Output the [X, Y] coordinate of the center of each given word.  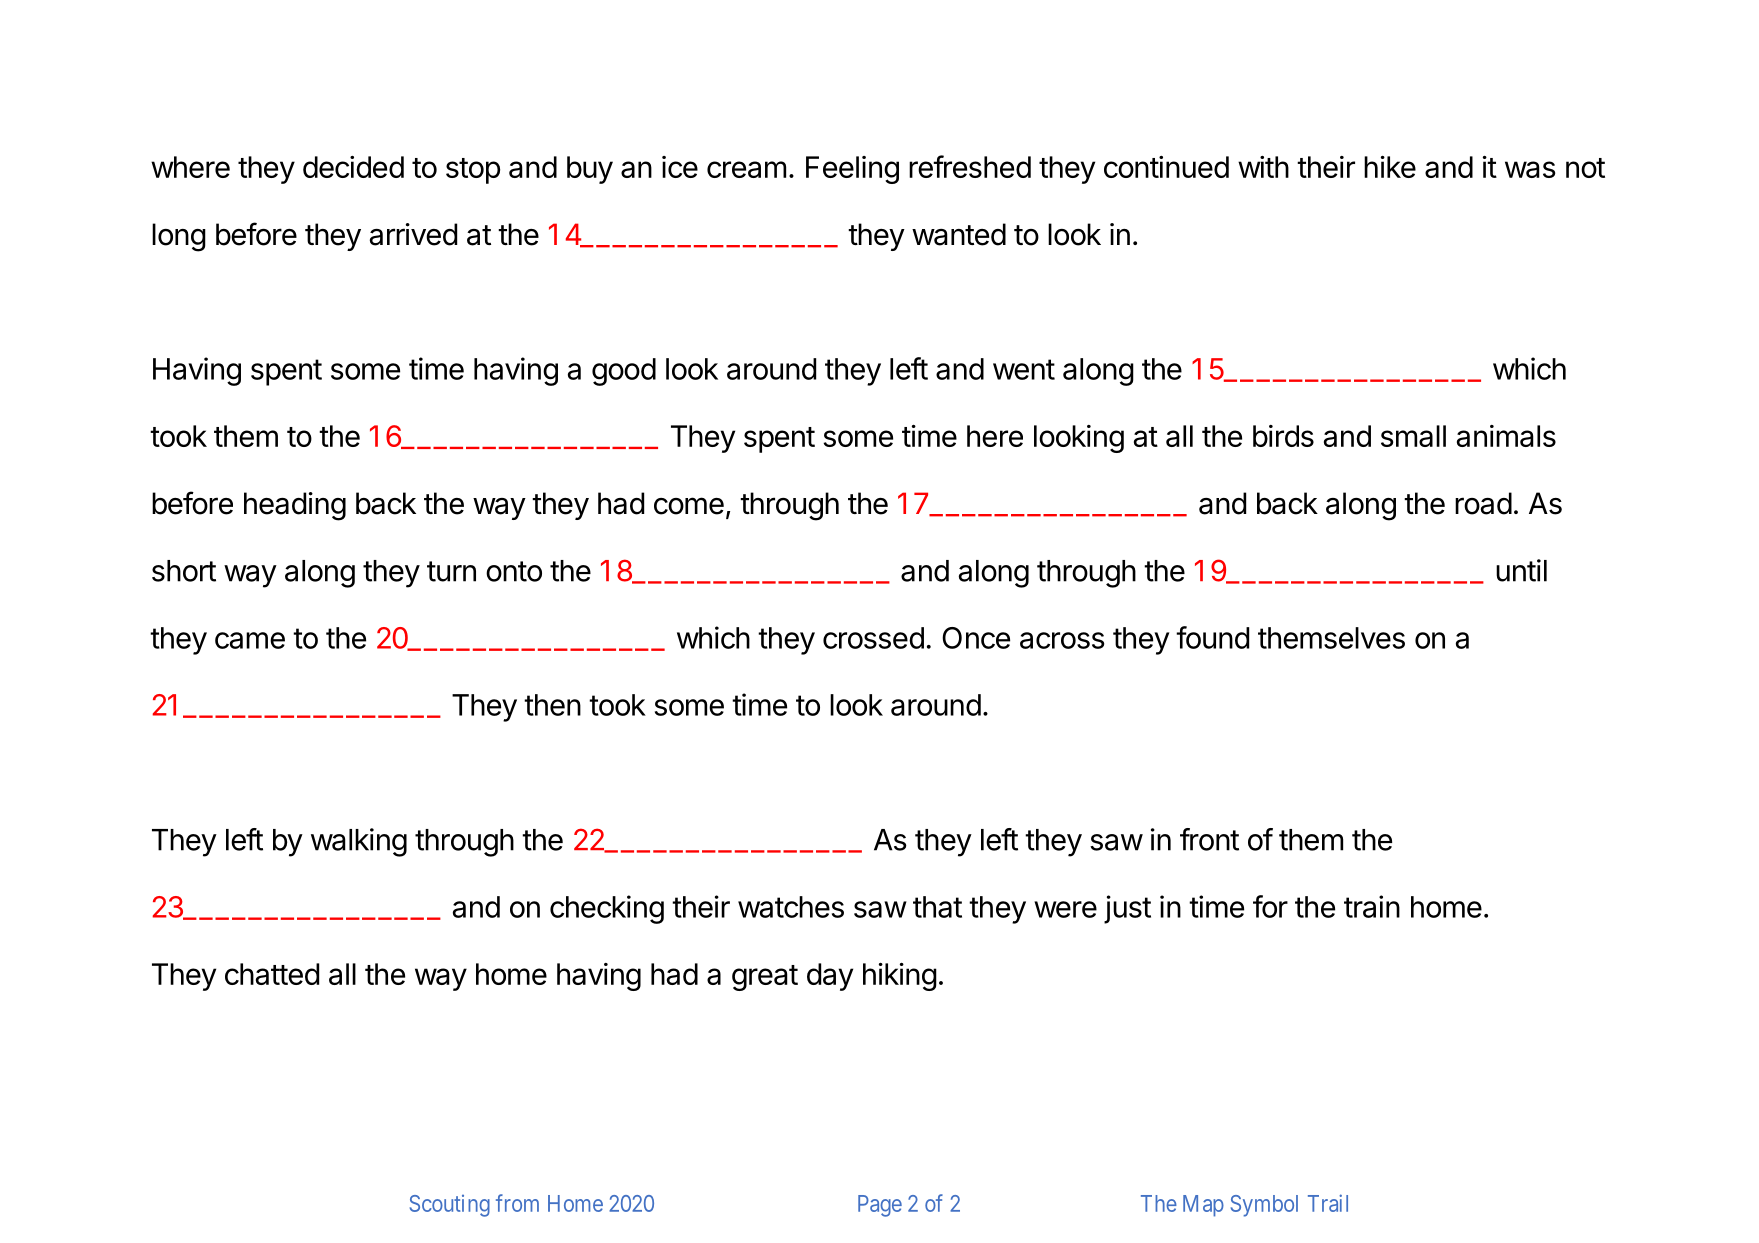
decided [353, 167]
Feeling [852, 170]
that [937, 907]
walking [359, 842]
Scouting [450, 1206]
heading [295, 506]
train [1372, 906]
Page [880, 1206]
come [689, 506]
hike [1390, 167]
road [1483, 503]
